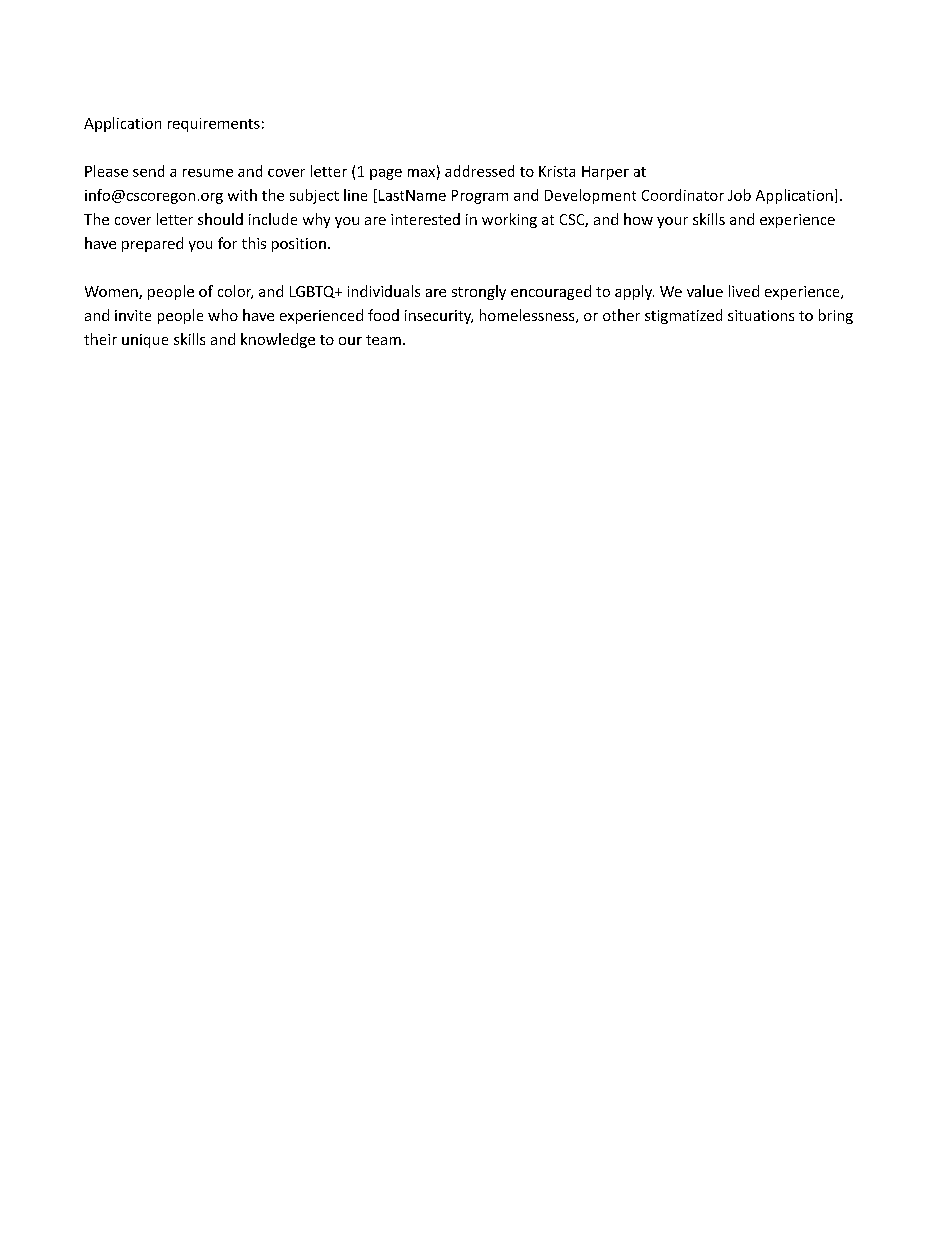 The image size is (952, 1233). I want to click on situations, so click(761, 315).
